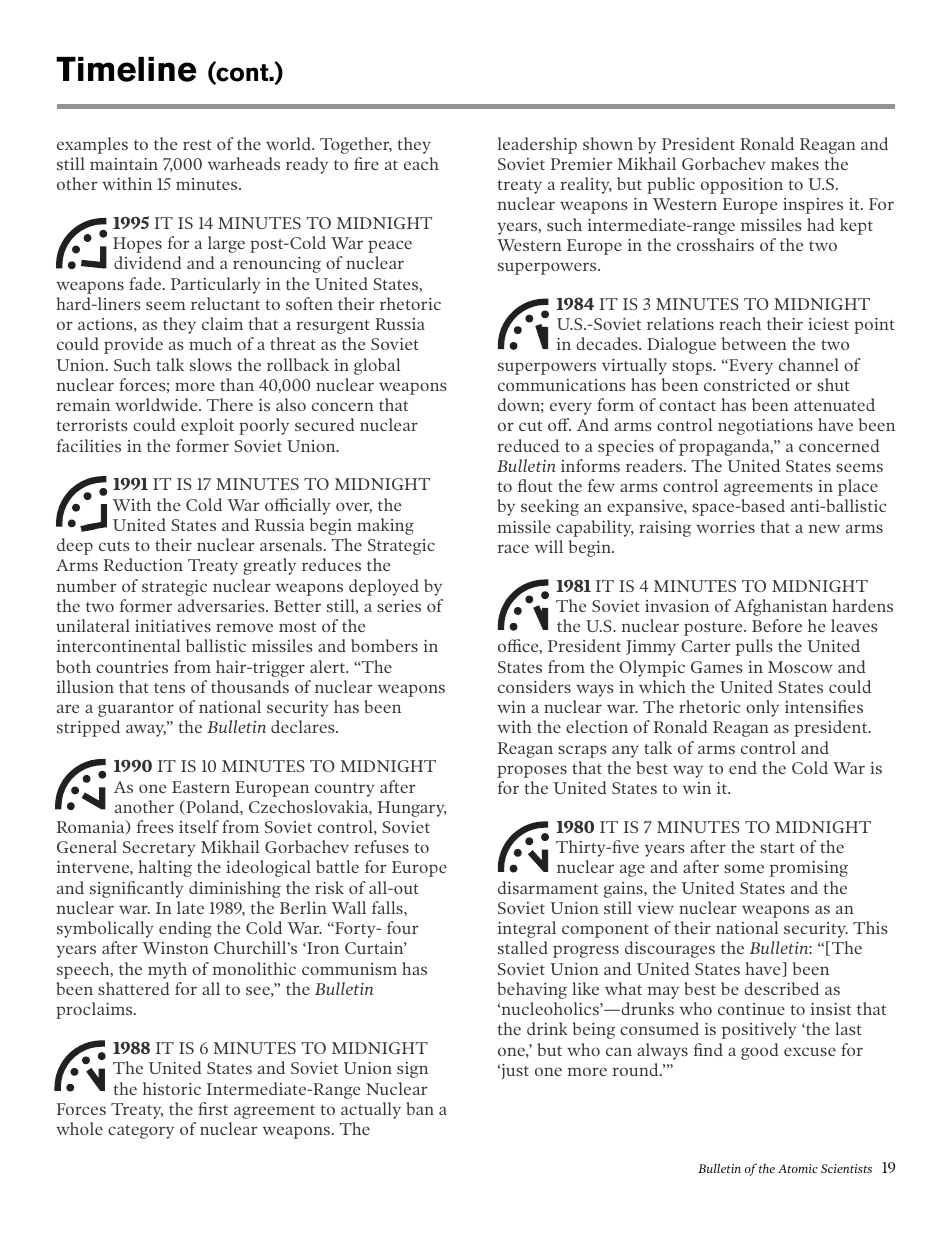 The width and height of the page is (952, 1233). I want to click on negotiations, so click(765, 427).
